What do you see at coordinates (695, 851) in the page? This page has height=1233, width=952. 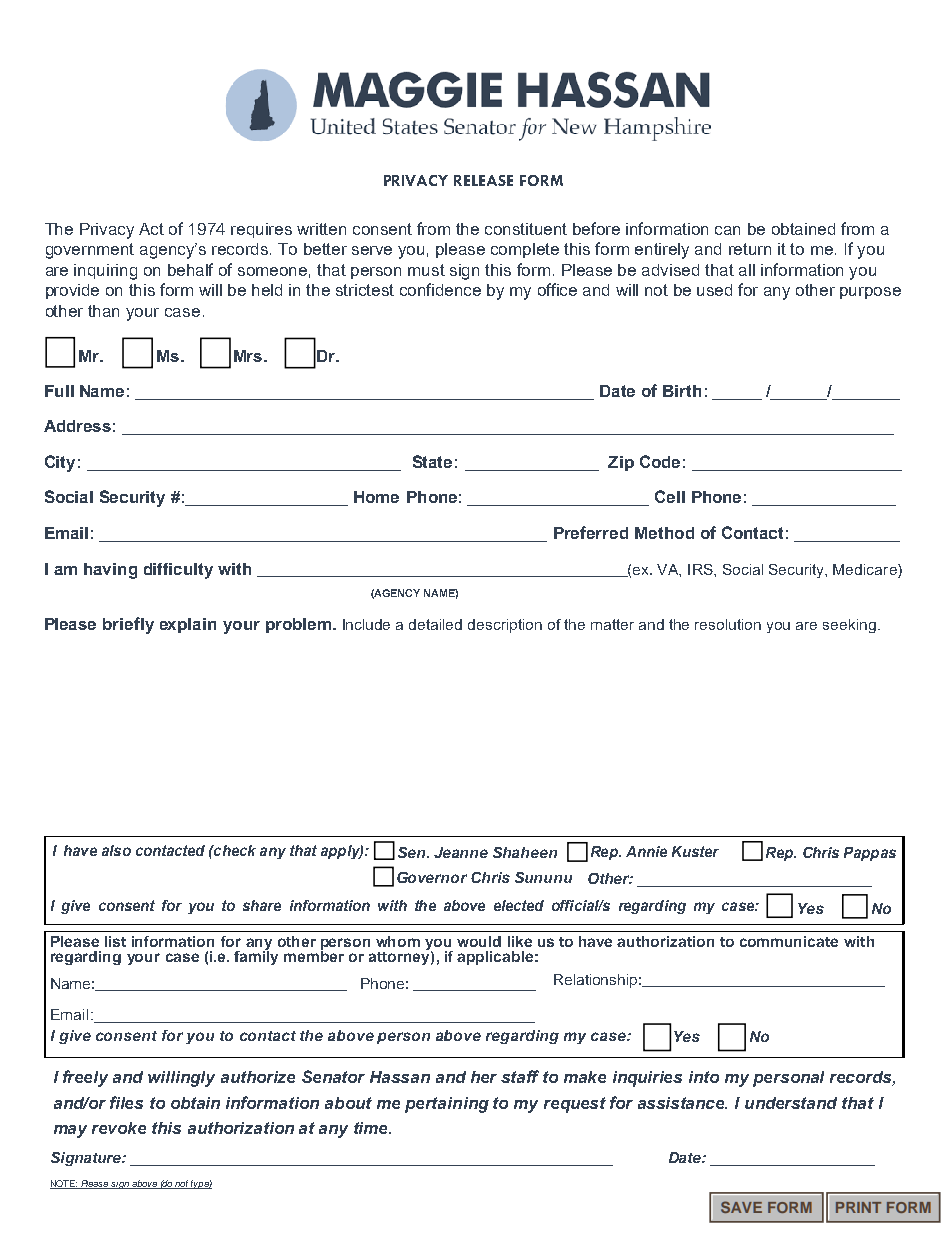 I see `Kuster` at bounding box center [695, 851].
